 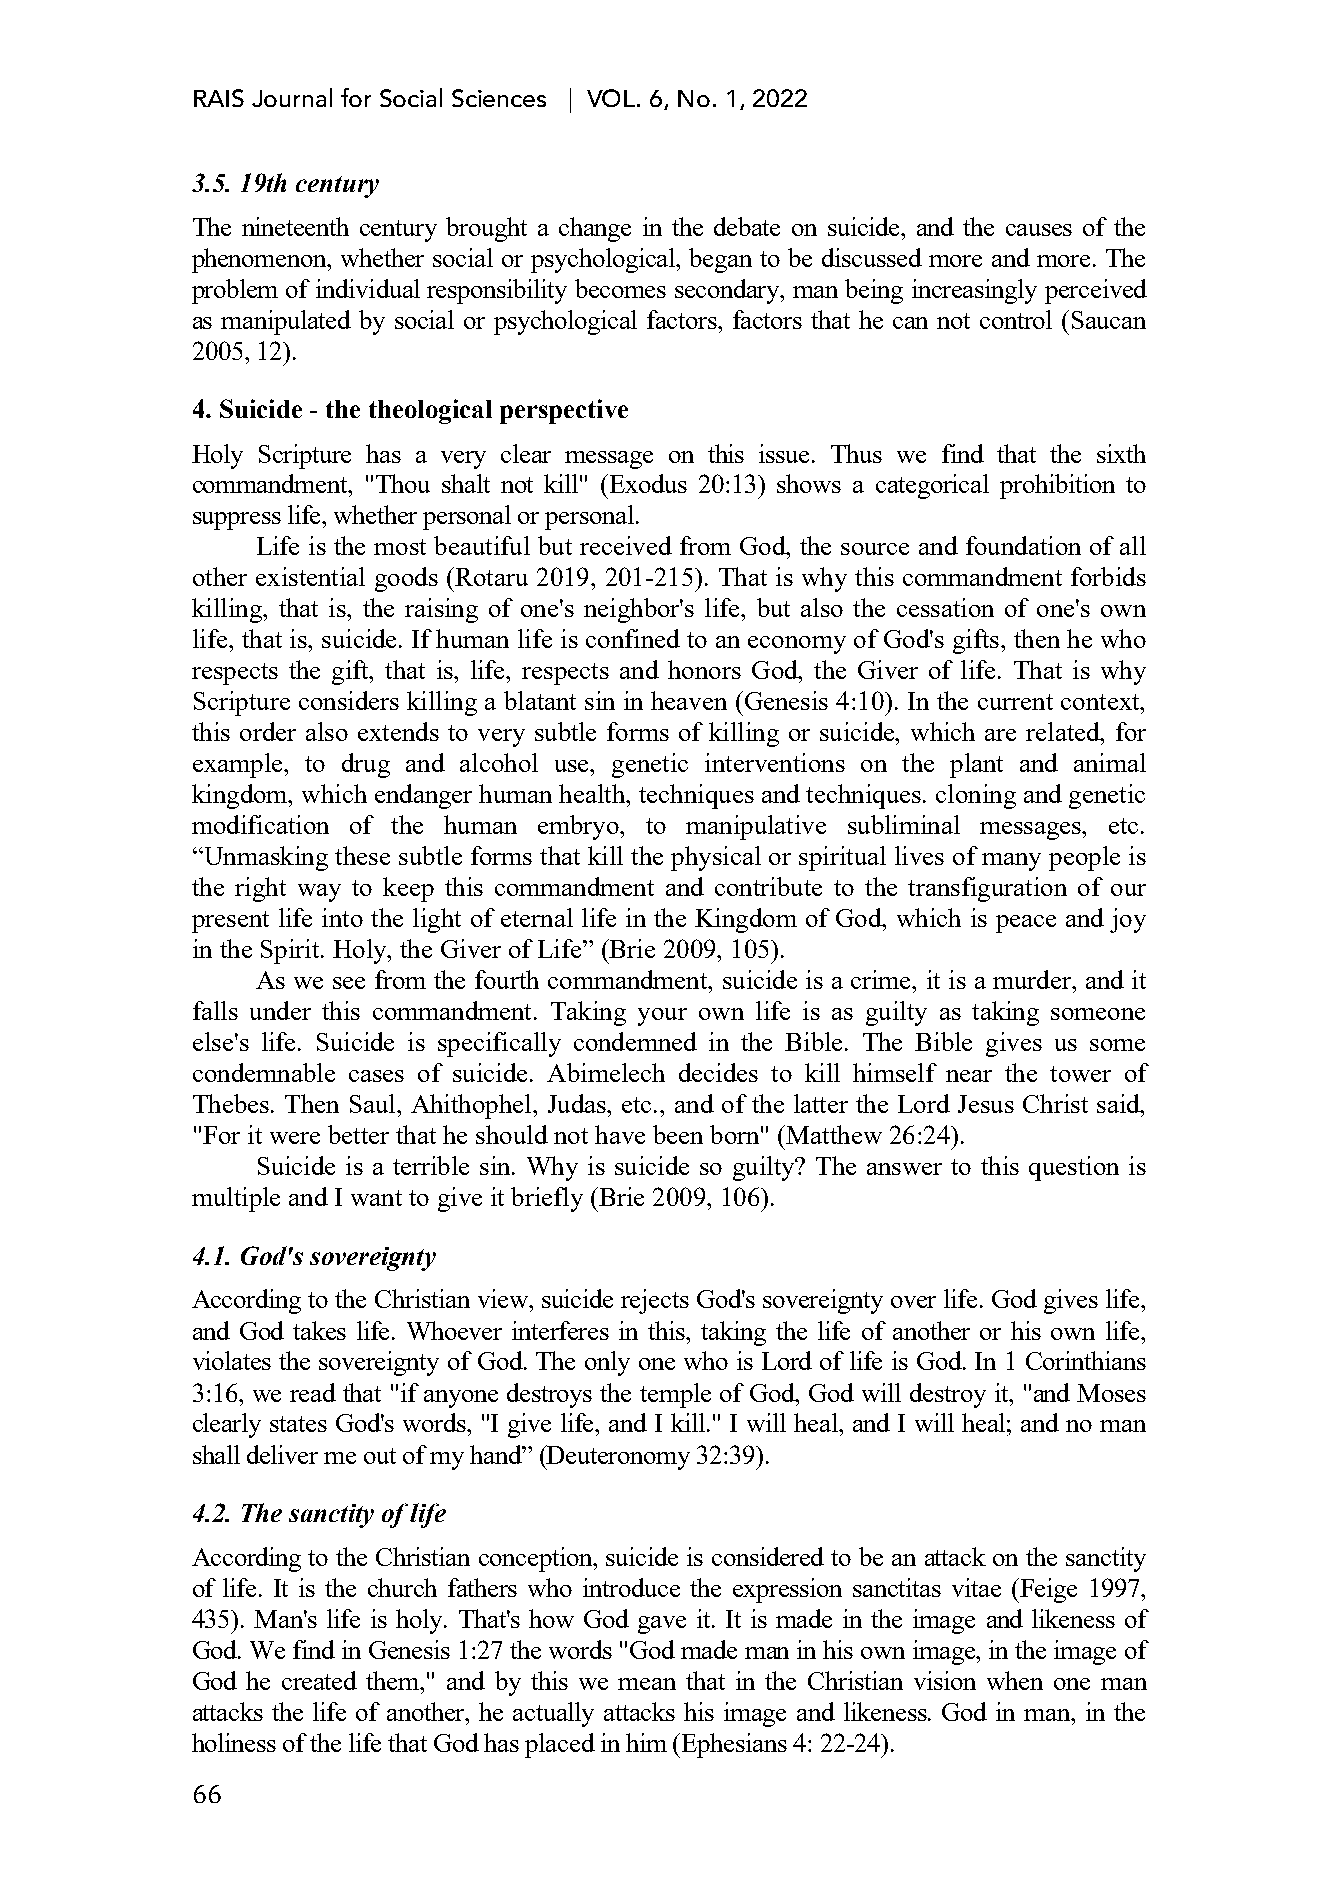 I want to click on Journal, so click(x=292, y=97).
